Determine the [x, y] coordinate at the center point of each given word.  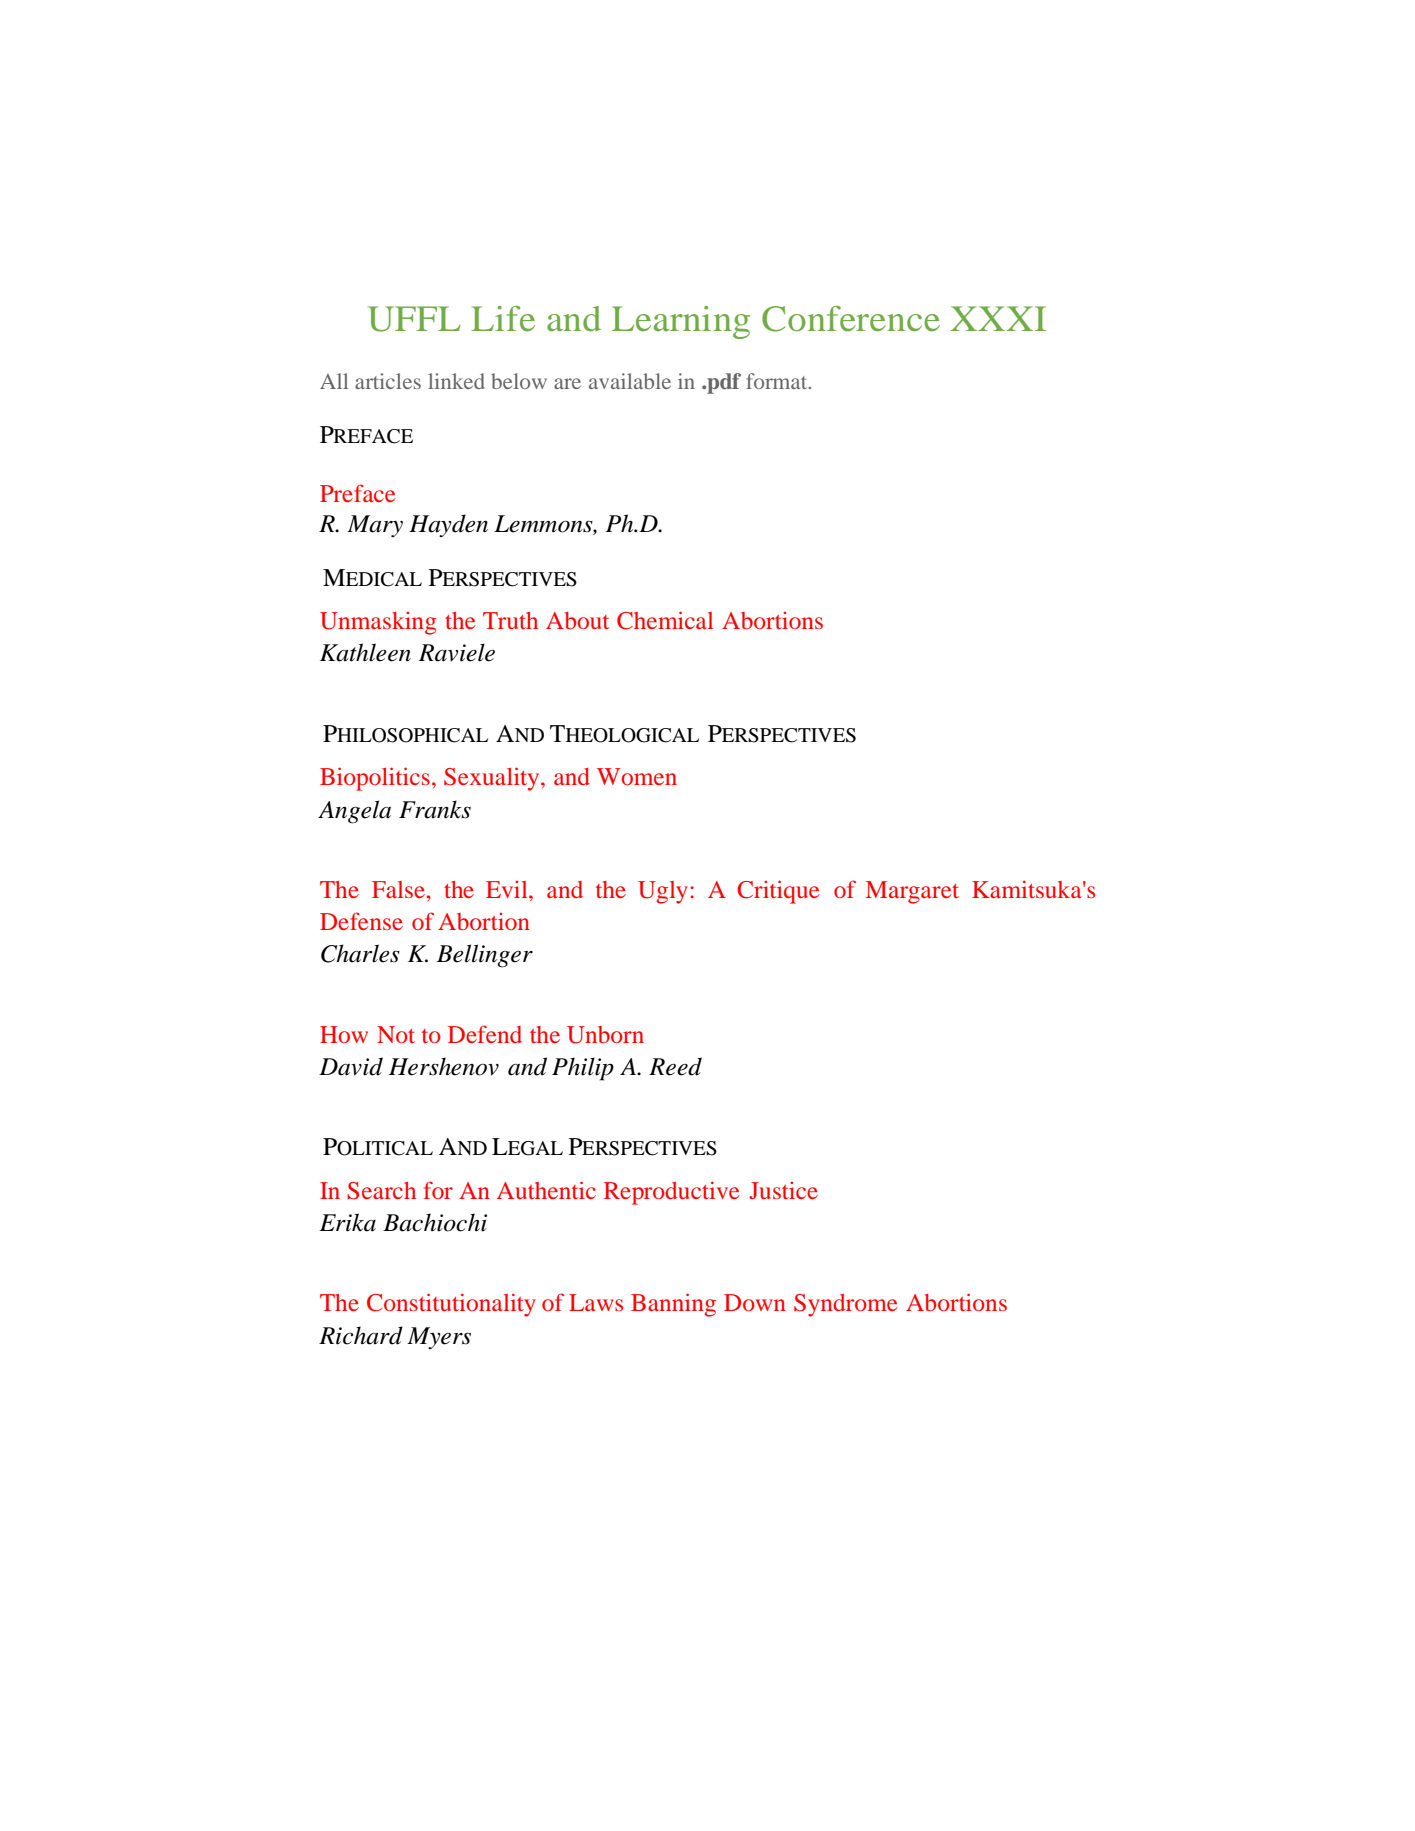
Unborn [605, 1035]
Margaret [912, 892]
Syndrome [846, 1305]
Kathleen [365, 652]
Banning [673, 1305]
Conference [851, 319]
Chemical [665, 620]
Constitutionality [451, 1305]
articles [388, 381]
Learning [681, 322]
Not [396, 1034]
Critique [778, 892]
